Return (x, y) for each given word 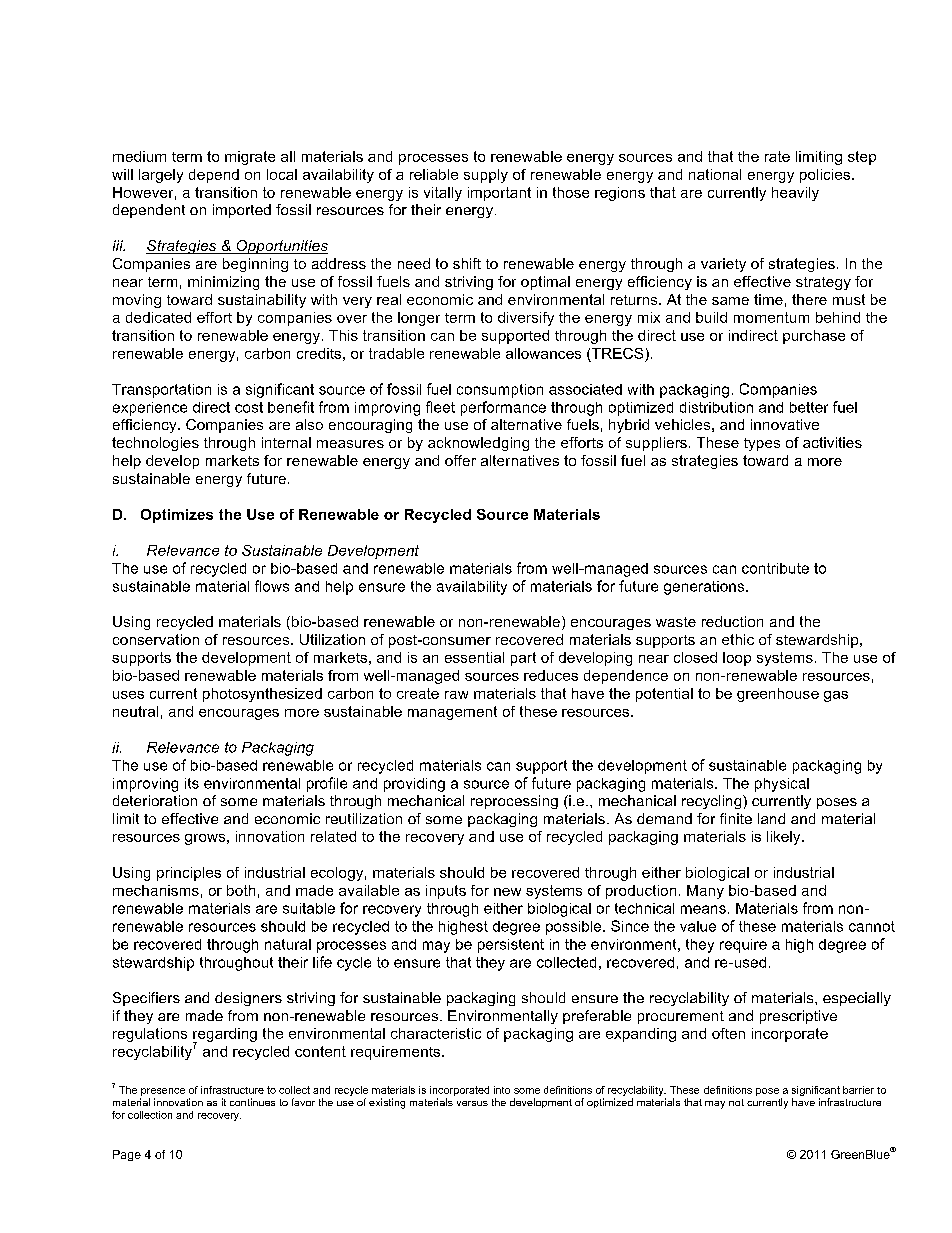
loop (737, 659)
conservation (156, 639)
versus (472, 1103)
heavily (795, 194)
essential (474, 657)
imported (242, 211)
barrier (858, 1090)
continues (252, 1102)
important (499, 194)
